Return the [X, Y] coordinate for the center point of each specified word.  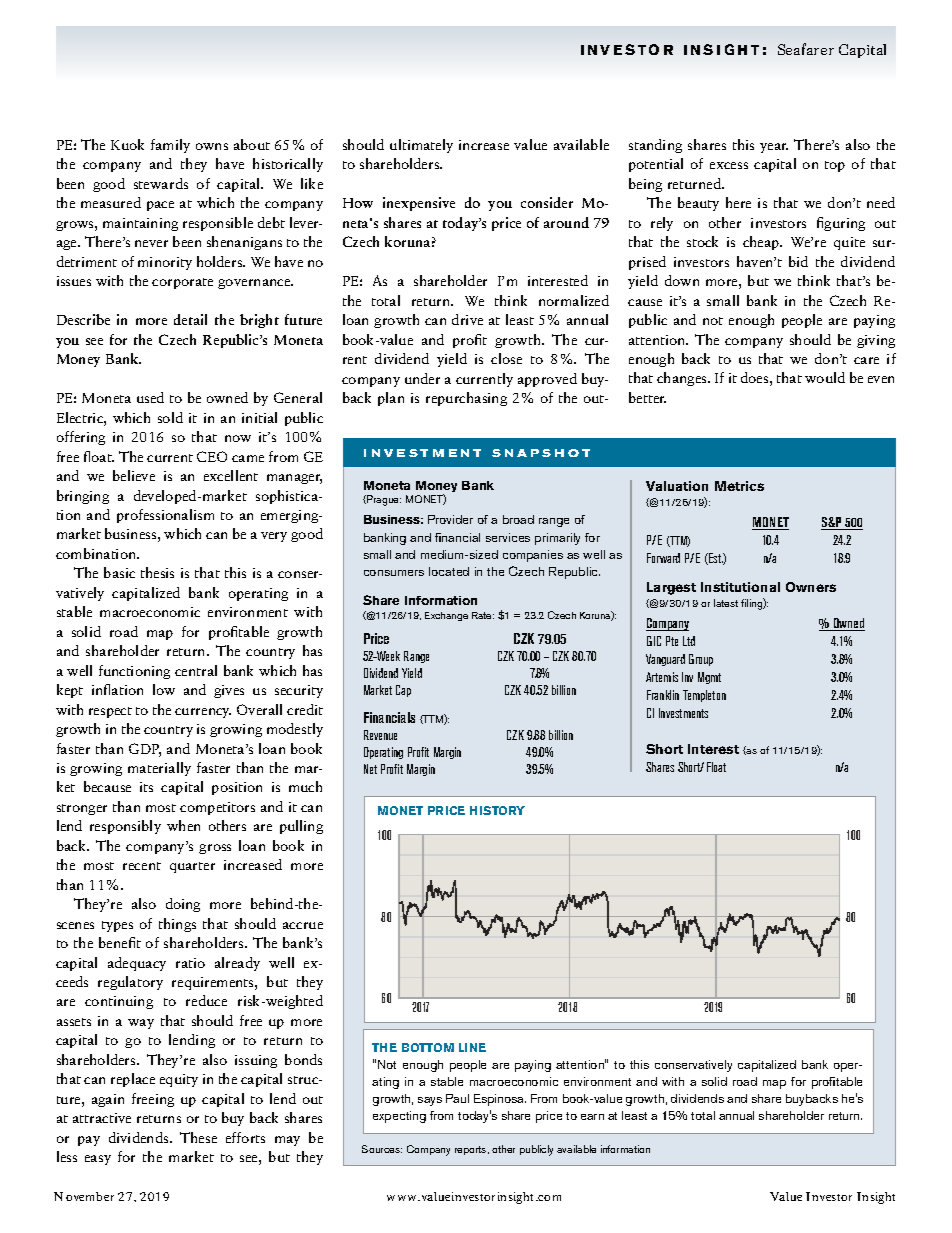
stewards [161, 183]
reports [472, 1150]
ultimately [421, 146]
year [774, 148]
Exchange [446, 616]
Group [701, 660]
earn [592, 1117]
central [196, 670]
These [198, 1137]
